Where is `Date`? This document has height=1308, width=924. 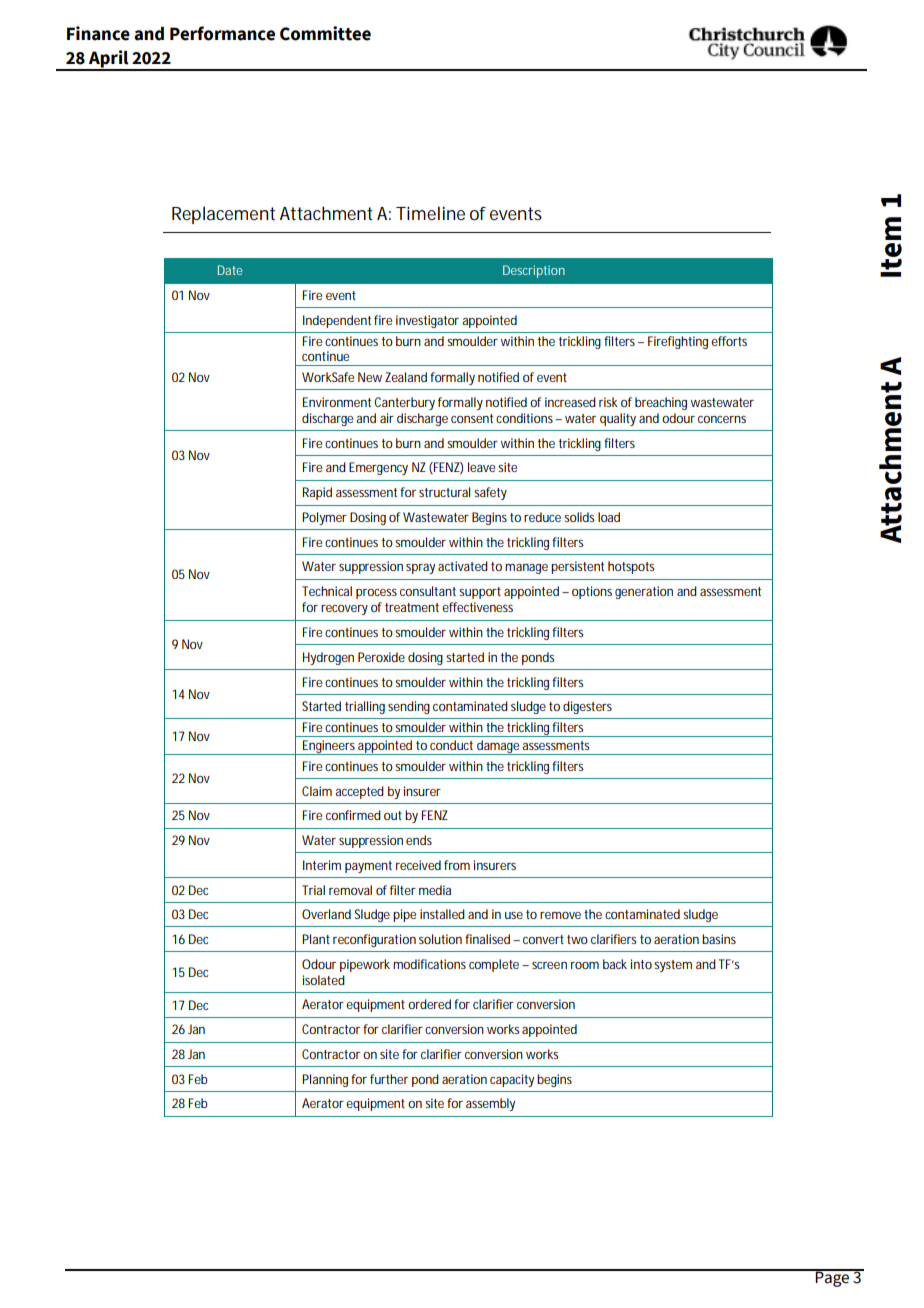 Date is located at coordinates (230, 270).
